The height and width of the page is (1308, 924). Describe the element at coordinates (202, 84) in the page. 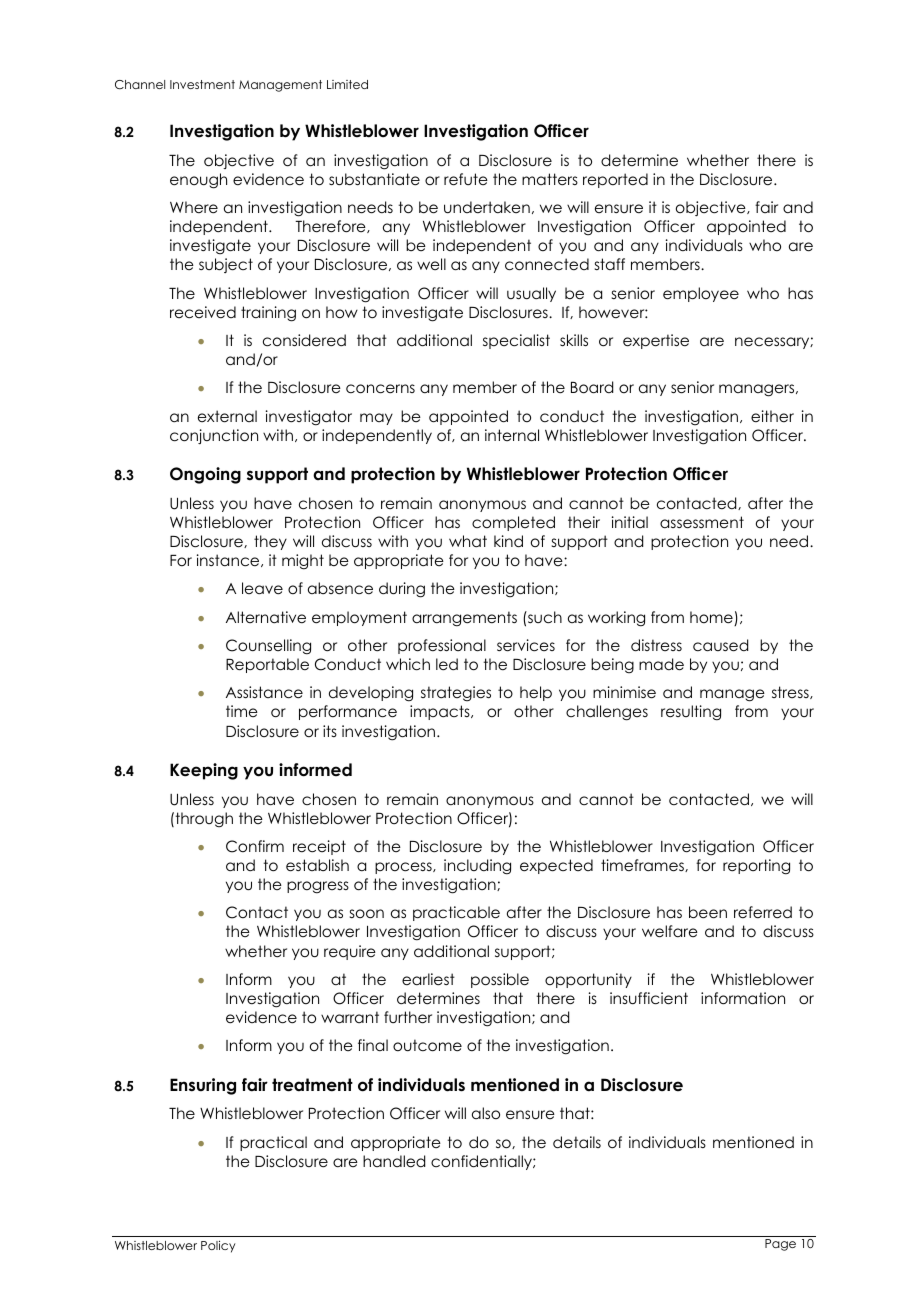

I see `Investment` at that location.
